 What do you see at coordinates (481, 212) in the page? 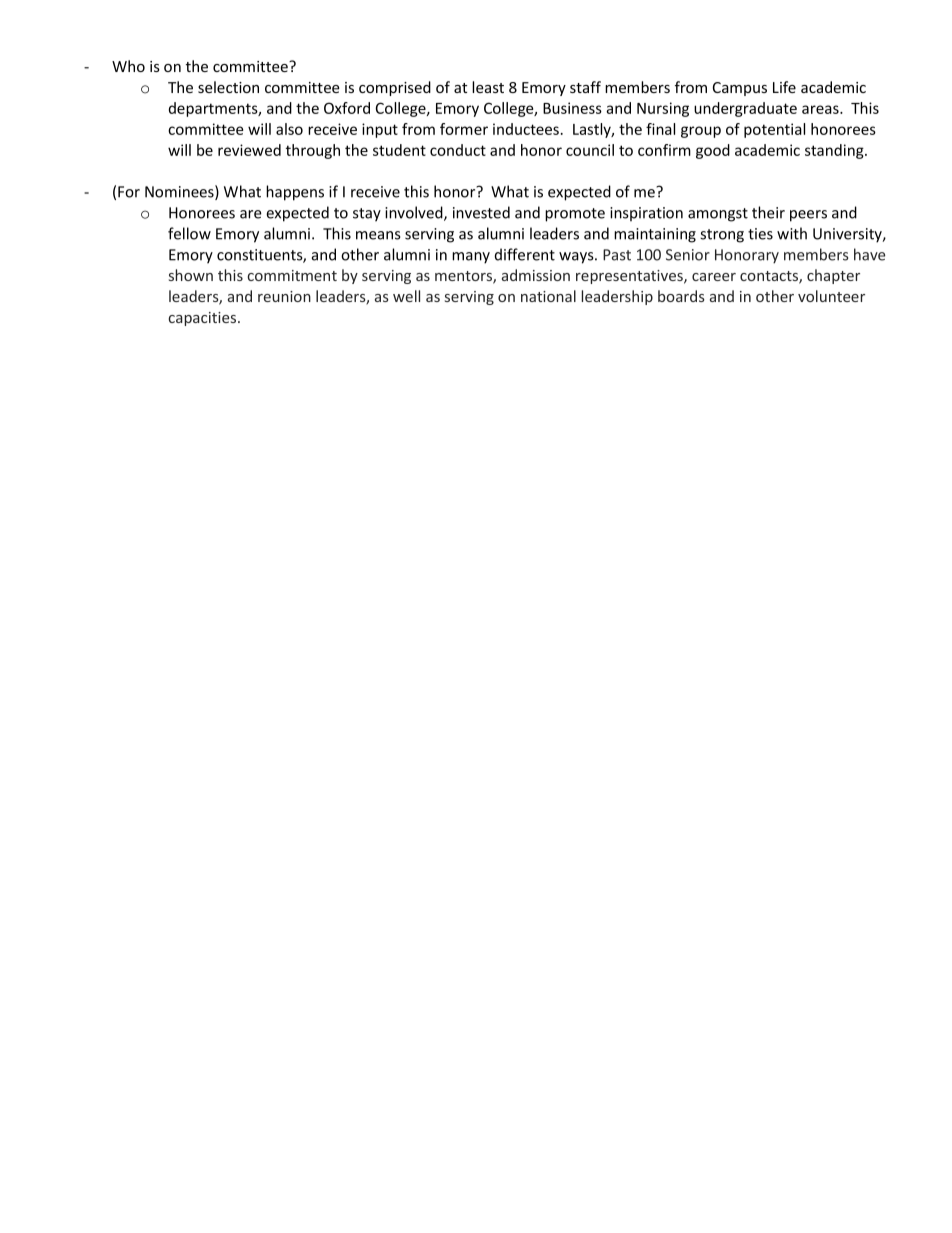
I see `invested` at bounding box center [481, 212].
